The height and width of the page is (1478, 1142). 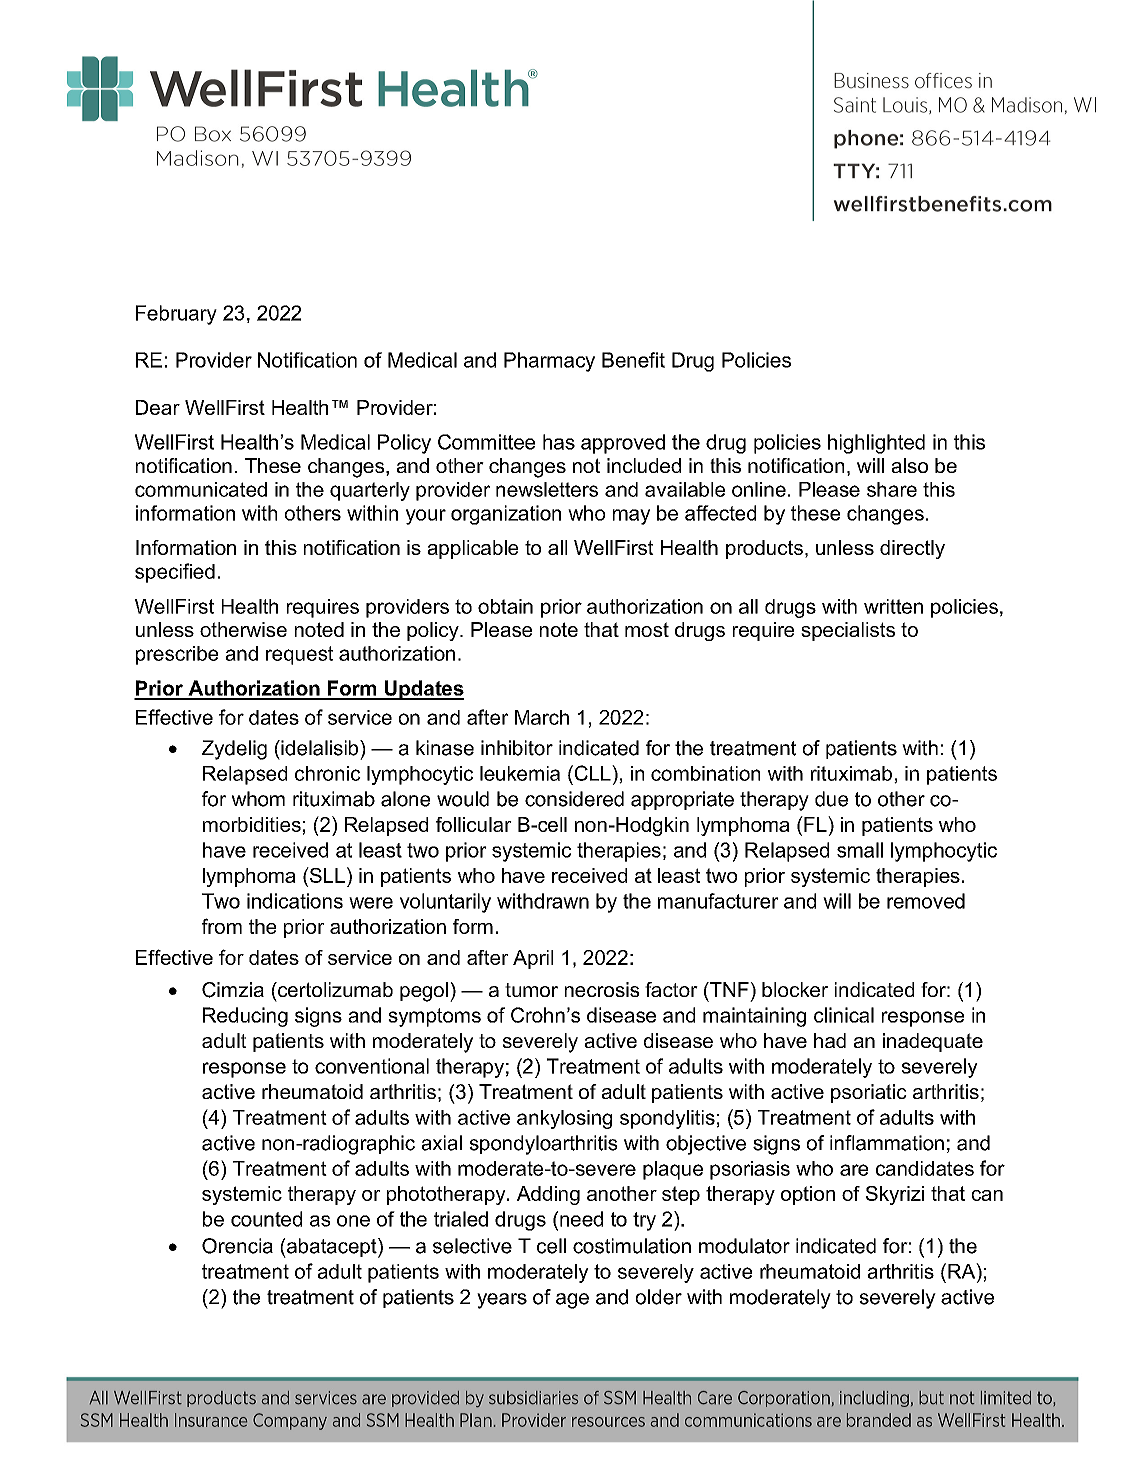 What do you see at coordinates (876, 444) in the page?
I see `highlighted` at bounding box center [876, 444].
